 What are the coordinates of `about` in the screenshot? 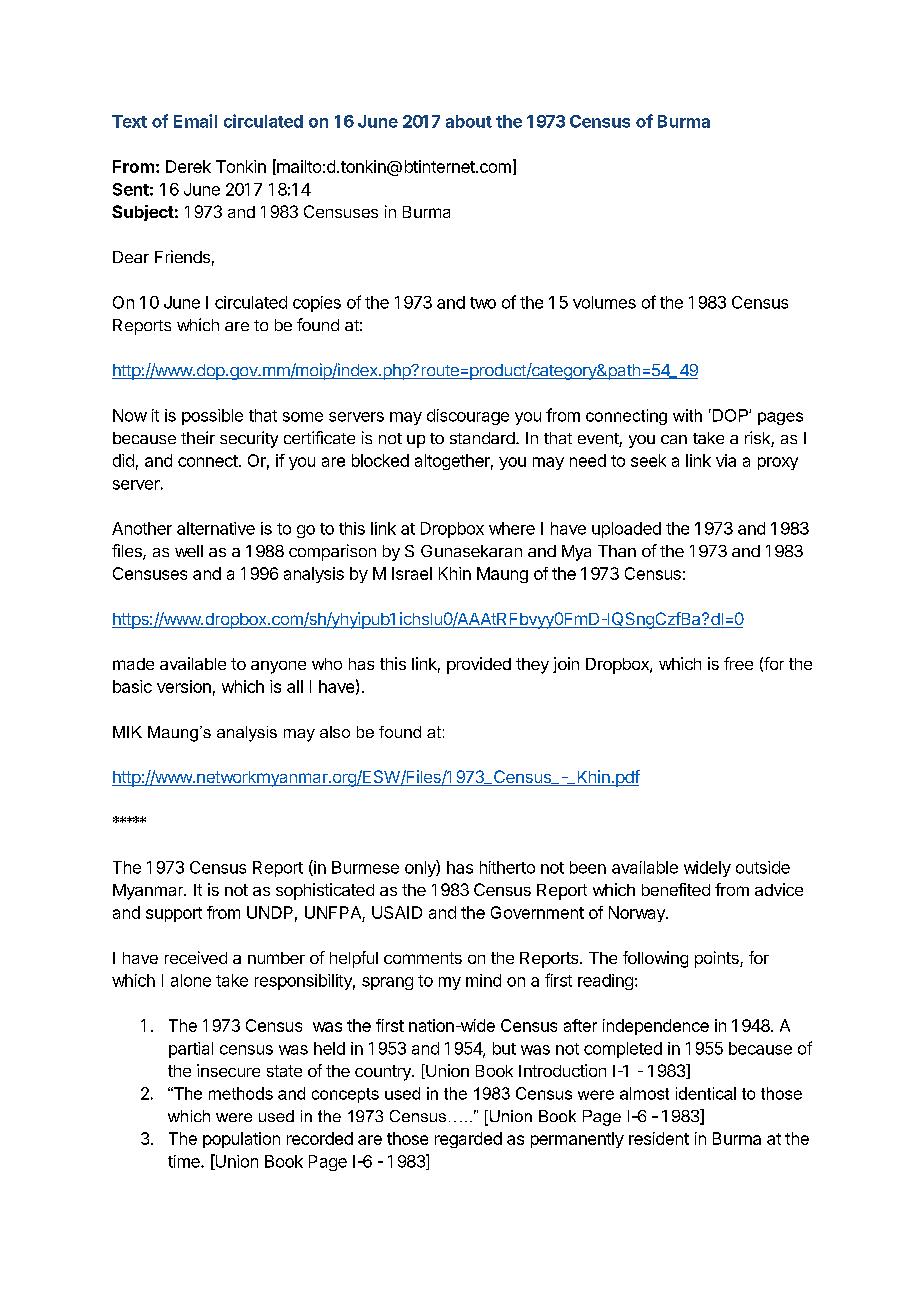 It's located at (469, 121).
